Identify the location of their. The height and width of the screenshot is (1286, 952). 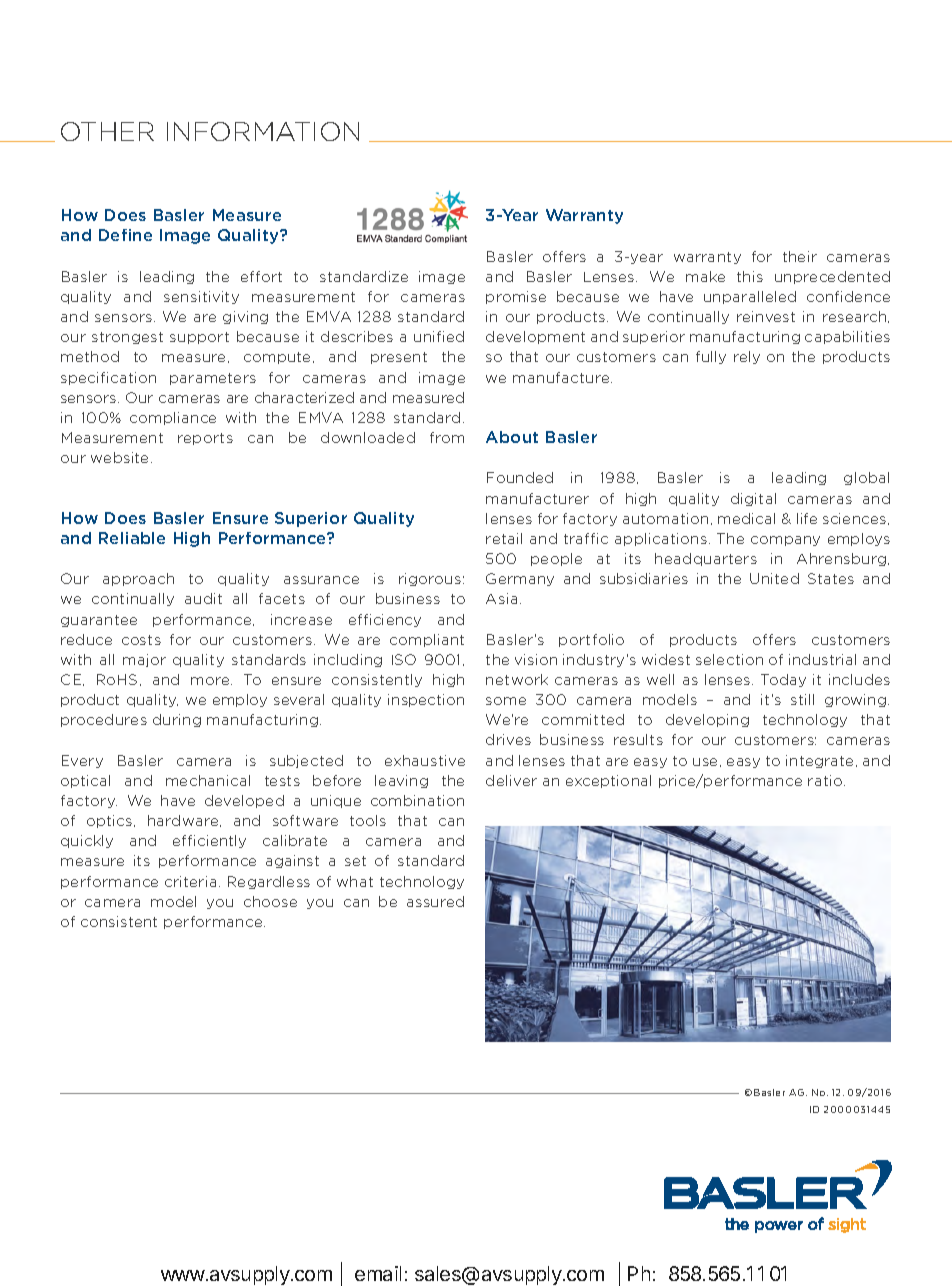
(800, 256).
